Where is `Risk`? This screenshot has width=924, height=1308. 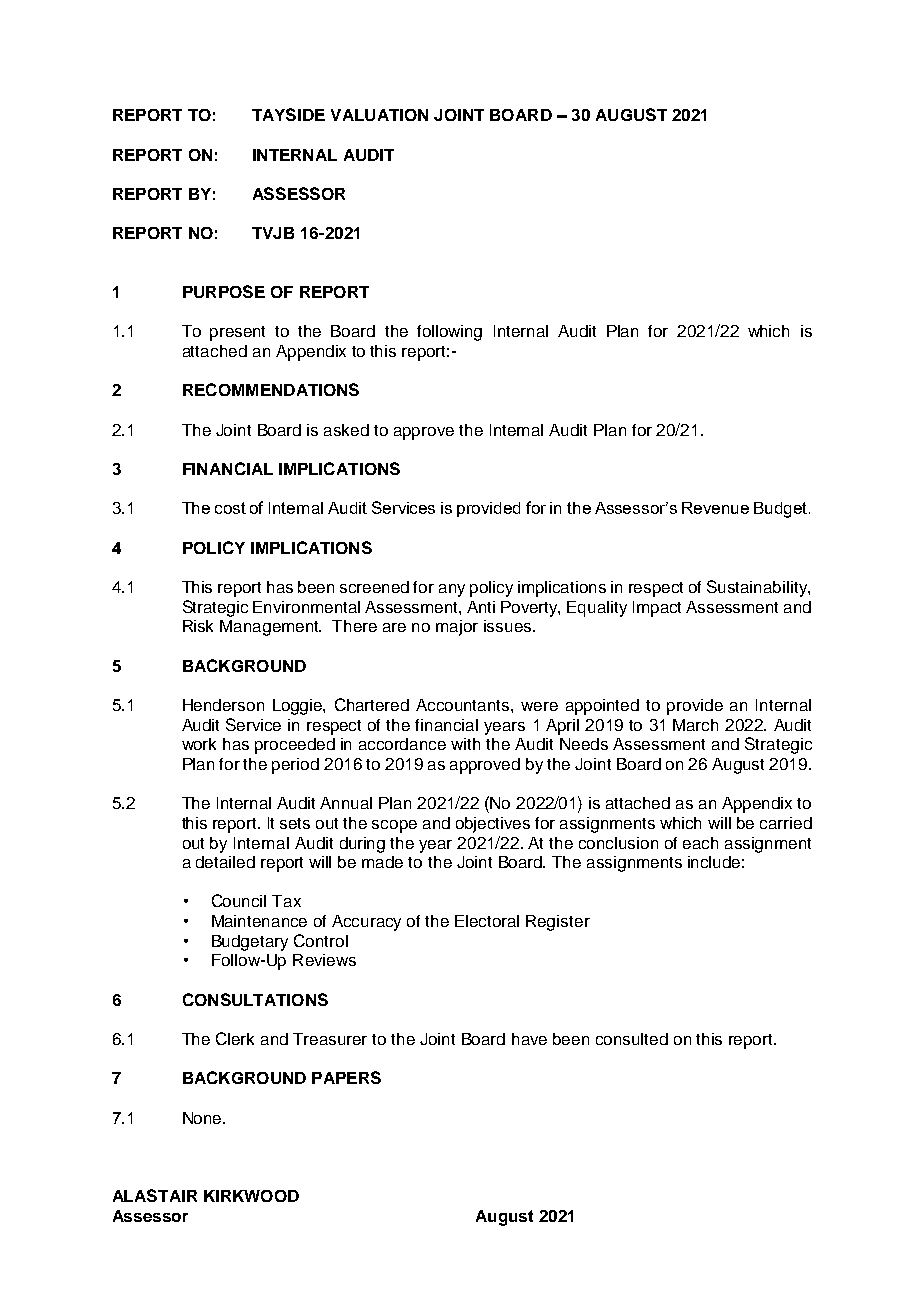 Risk is located at coordinates (198, 626).
